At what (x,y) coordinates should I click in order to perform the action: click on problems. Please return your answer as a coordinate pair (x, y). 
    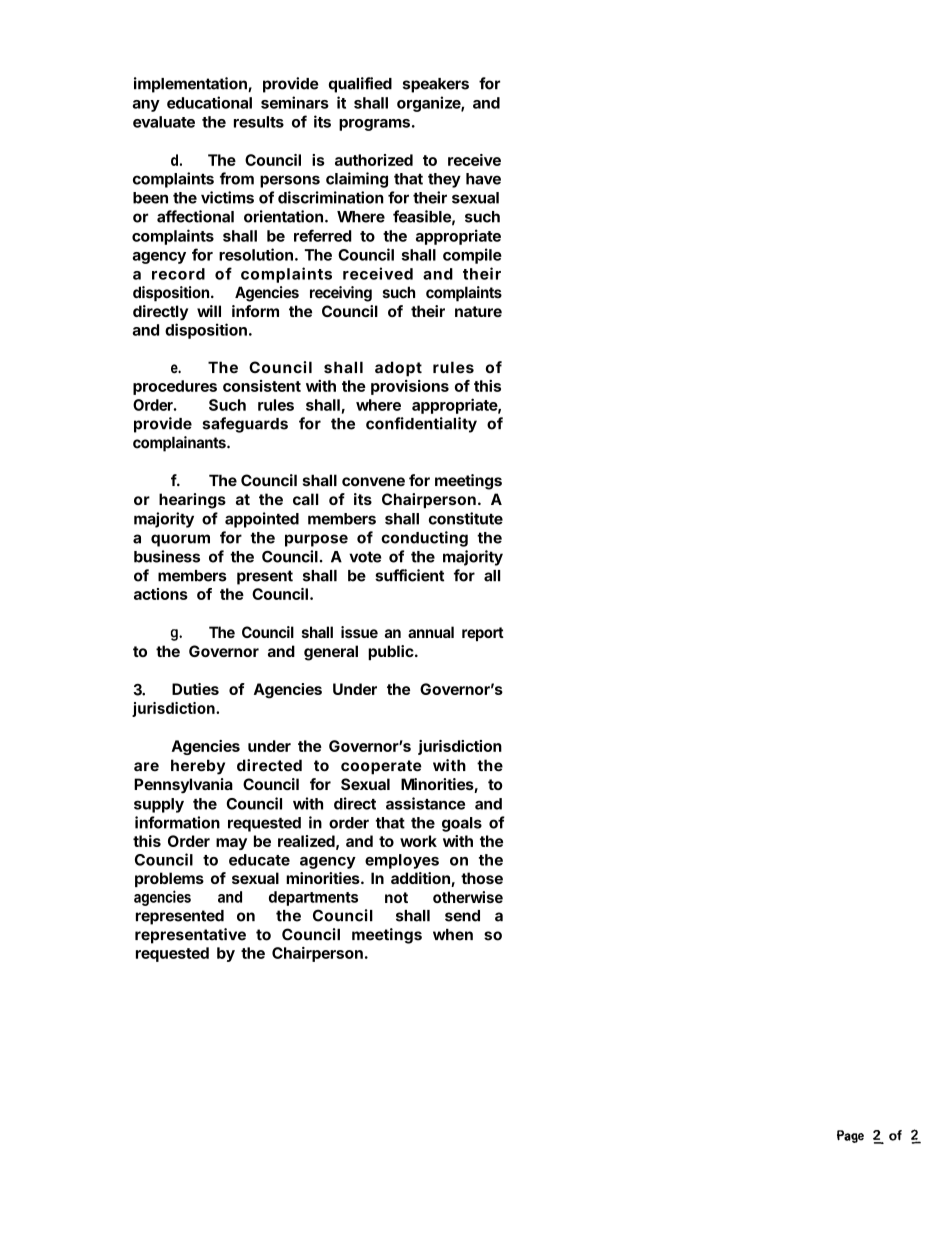
    Looking at the image, I should click on (169, 879).
